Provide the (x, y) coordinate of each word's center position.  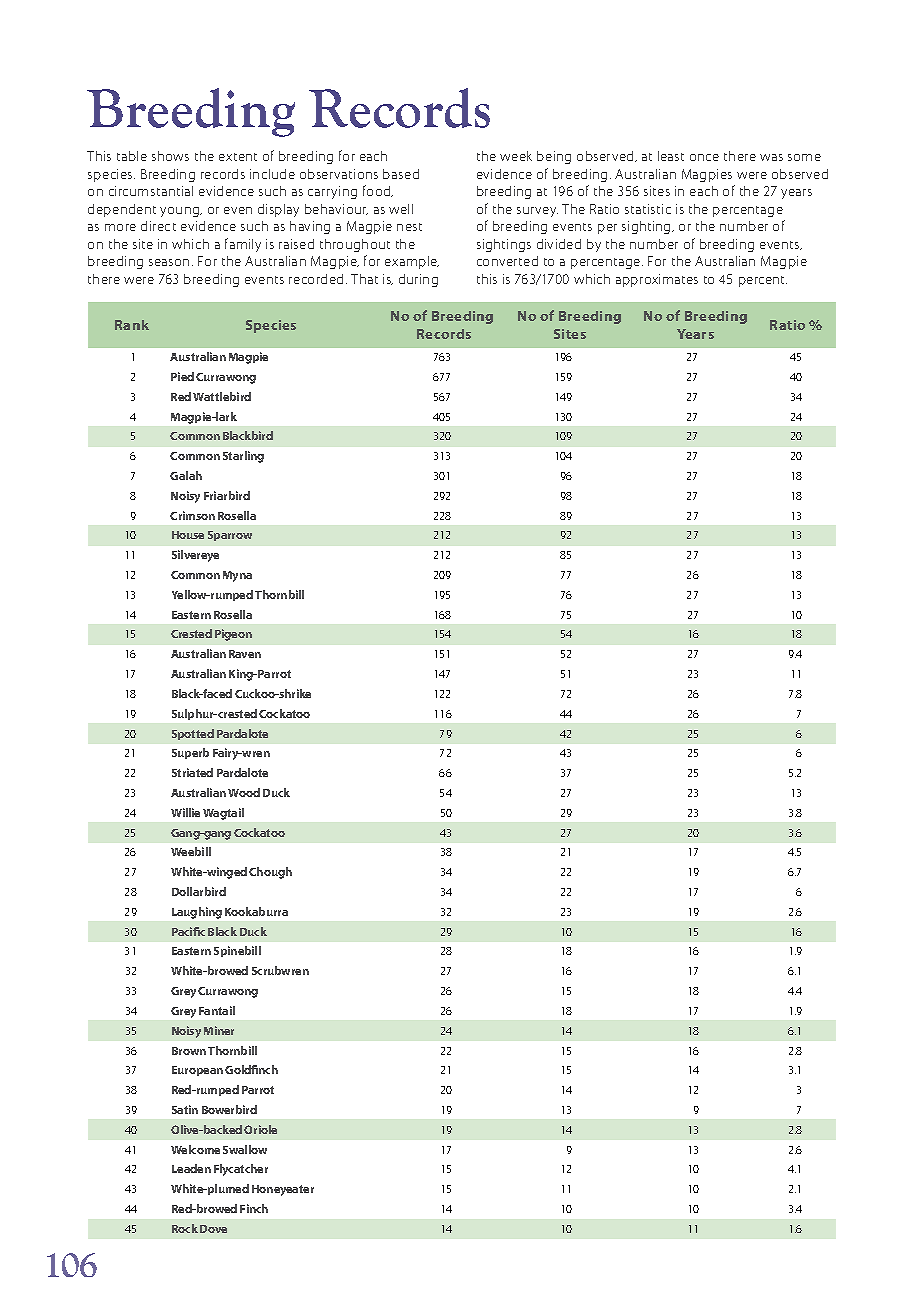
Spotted (193, 734)
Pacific (188, 931)
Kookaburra (256, 911)
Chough (270, 873)
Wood (244, 792)
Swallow (245, 1149)
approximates (657, 280)
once (704, 157)
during (418, 280)
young (181, 212)
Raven (245, 654)
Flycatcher (241, 1170)
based (401, 174)
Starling (243, 457)
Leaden (191, 1168)
